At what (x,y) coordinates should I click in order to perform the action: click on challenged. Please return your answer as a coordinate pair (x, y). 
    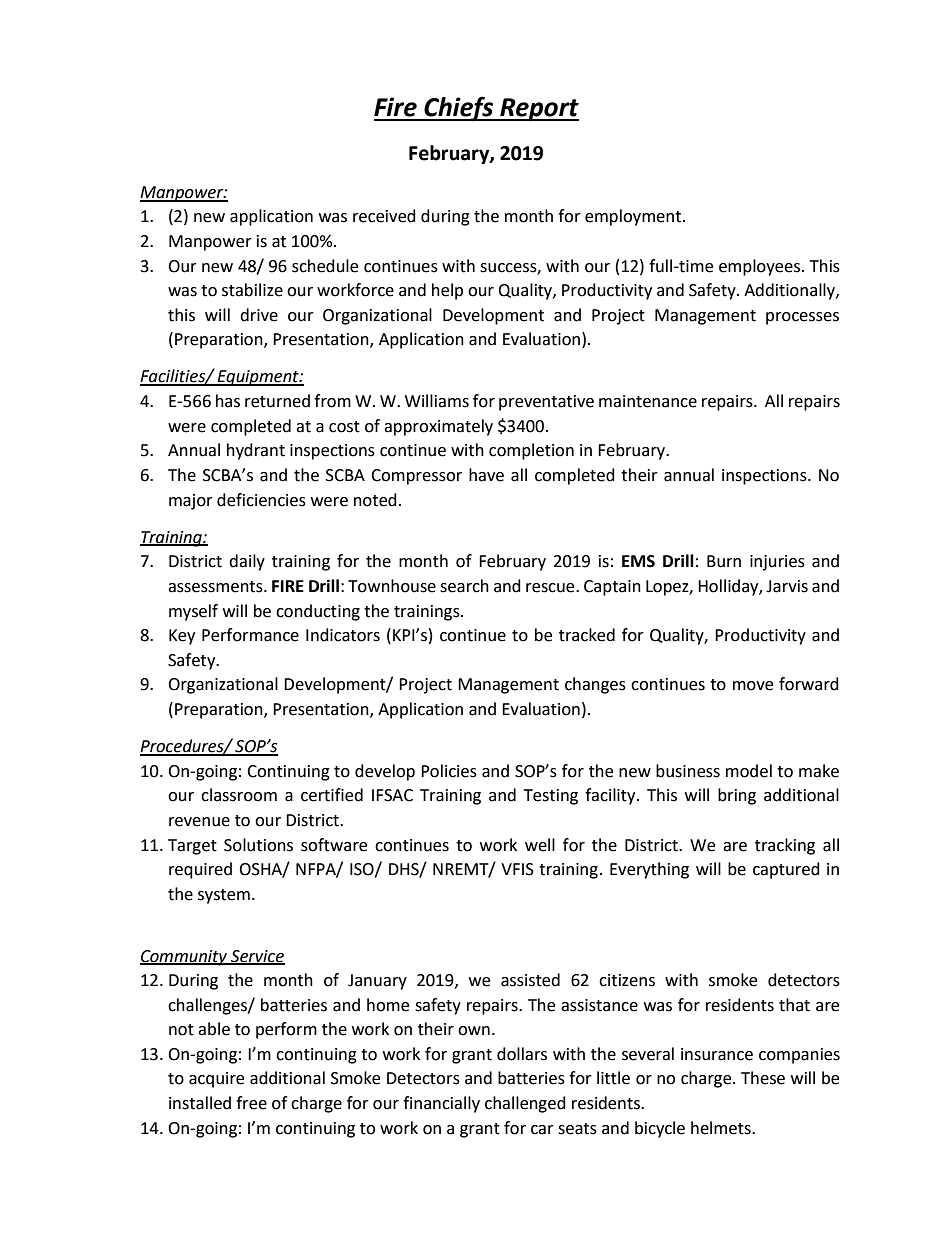
    Looking at the image, I should click on (525, 1104).
